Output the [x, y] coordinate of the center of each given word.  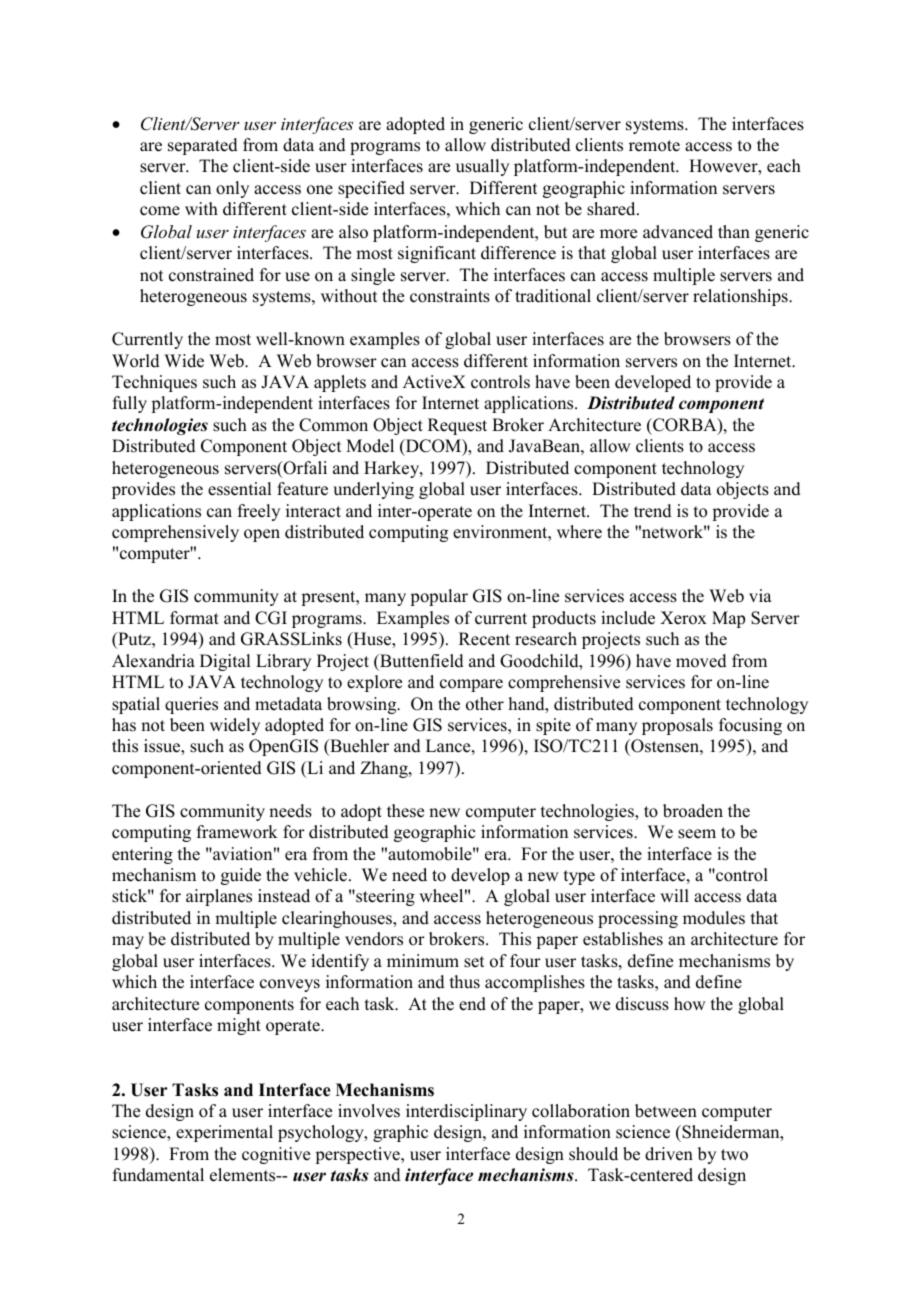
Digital [225, 662]
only [232, 189]
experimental [224, 1133]
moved [701, 661]
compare [471, 685]
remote [654, 146]
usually [482, 167]
